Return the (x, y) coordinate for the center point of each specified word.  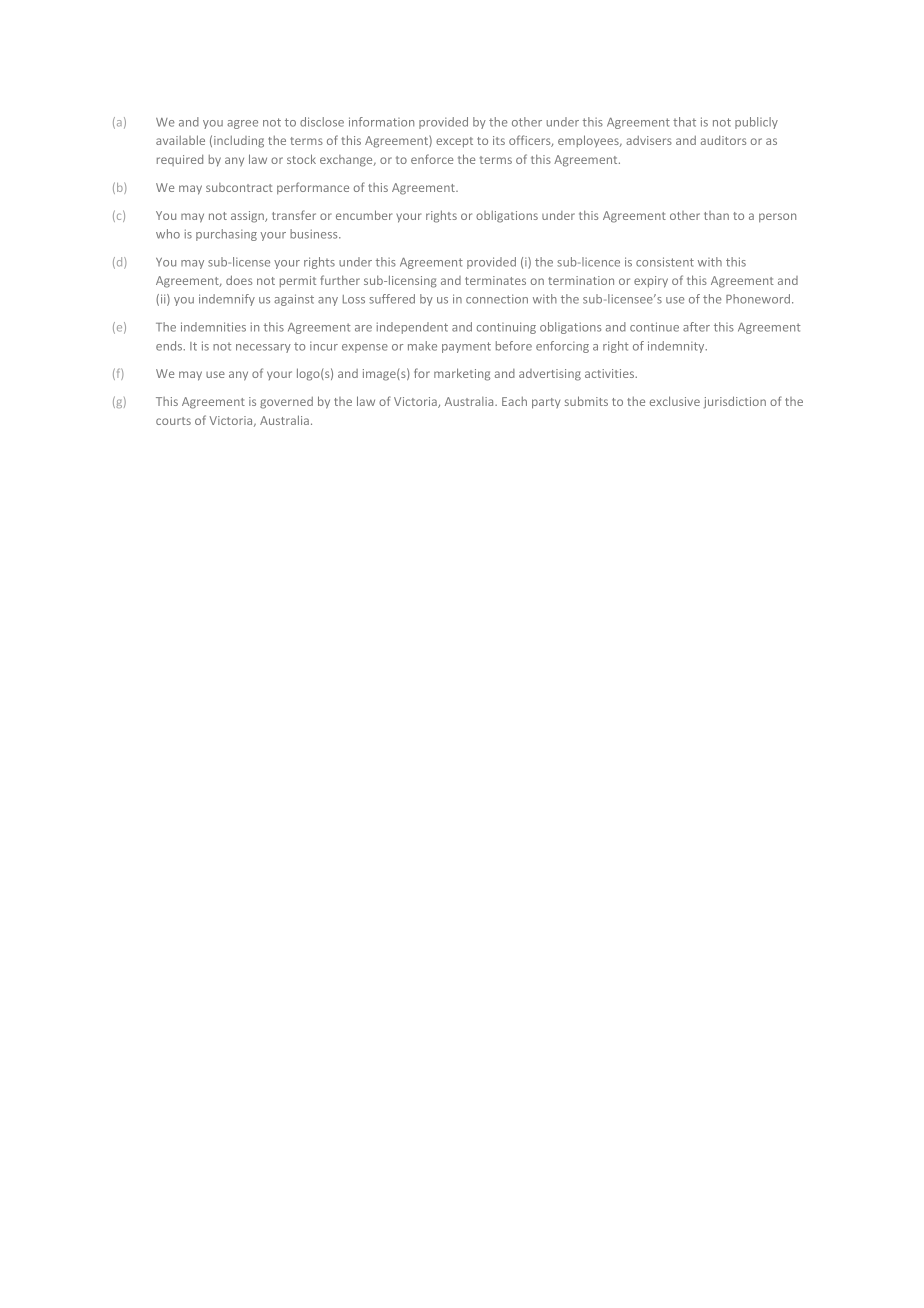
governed (286, 403)
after (696, 327)
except (454, 142)
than (716, 215)
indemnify (227, 300)
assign (248, 217)
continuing (506, 328)
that (684, 122)
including (239, 142)
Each (514, 401)
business (315, 234)
